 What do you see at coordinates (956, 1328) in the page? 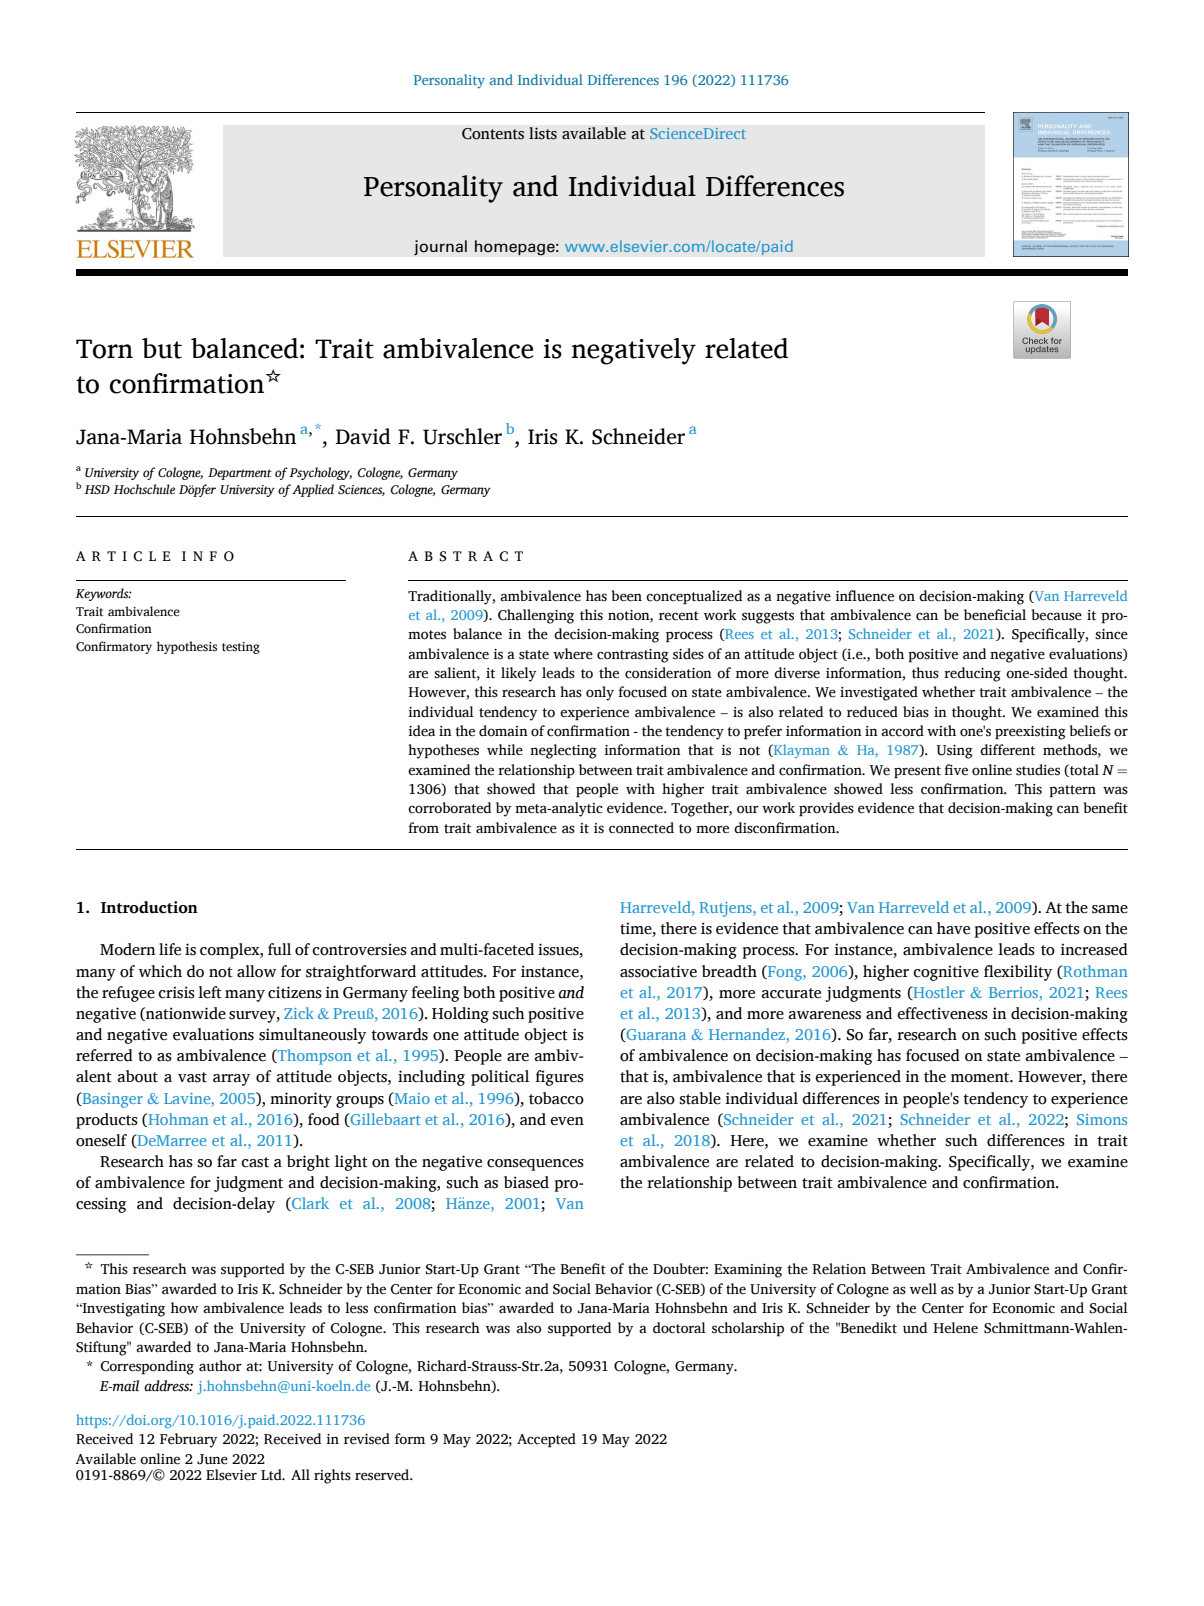
I see `Helene` at bounding box center [956, 1328].
